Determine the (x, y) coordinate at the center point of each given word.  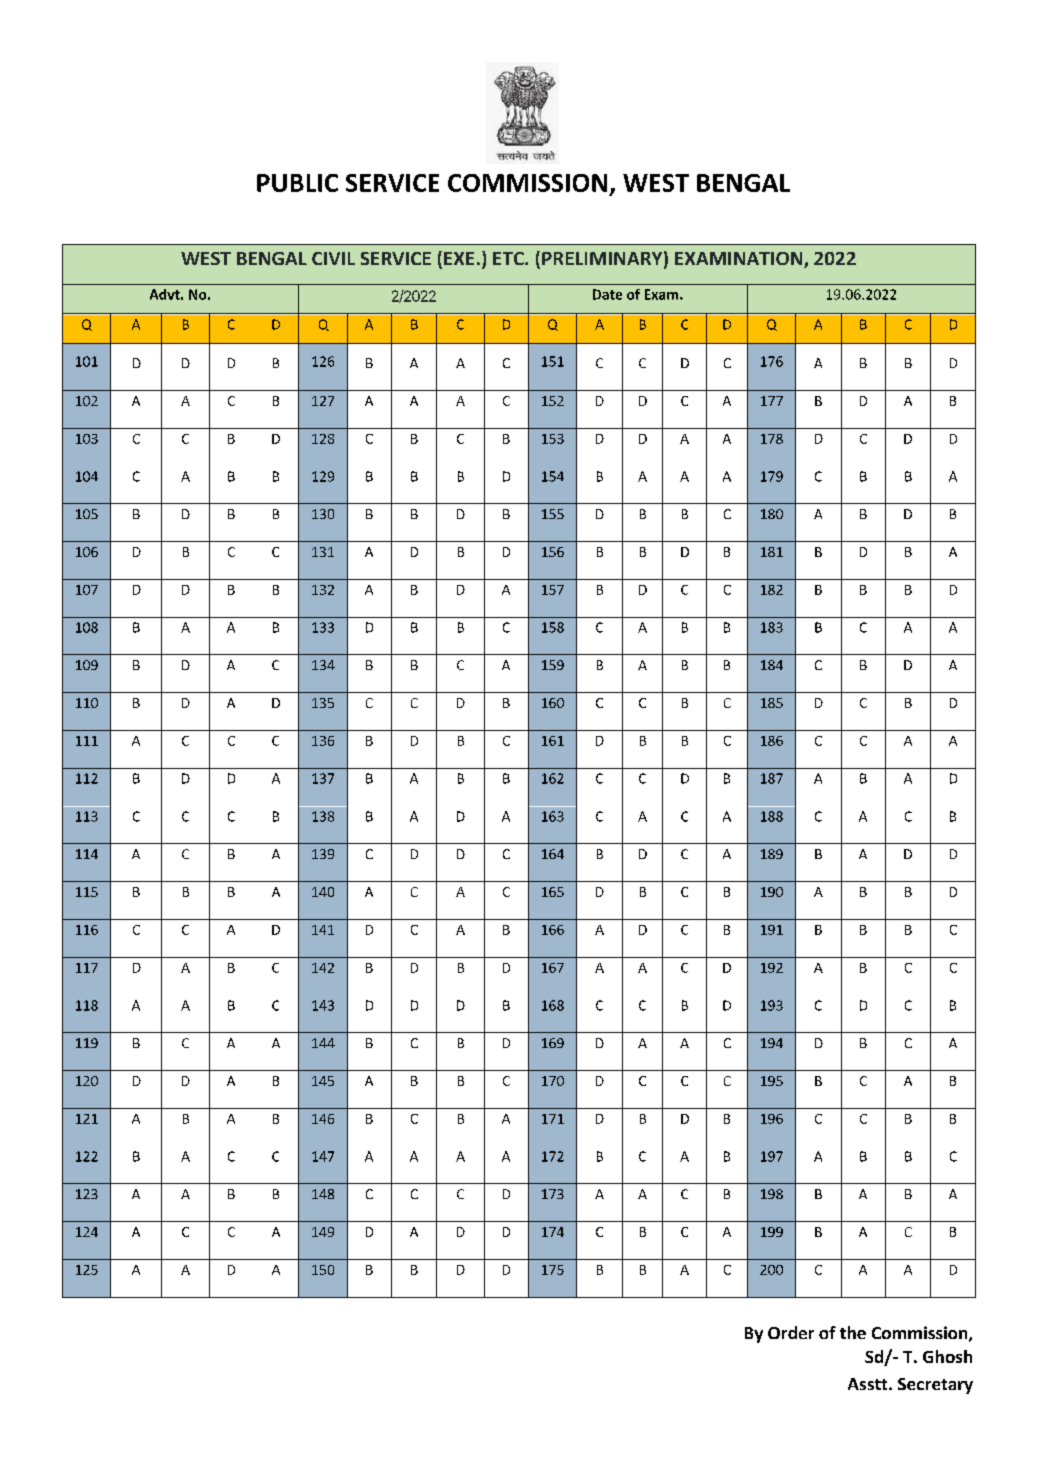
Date (607, 294)
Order (791, 1332)
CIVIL (333, 258)
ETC (509, 258)
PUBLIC (297, 183)
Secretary (935, 1386)
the (853, 1332)
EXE (459, 258)
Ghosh (947, 1356)
